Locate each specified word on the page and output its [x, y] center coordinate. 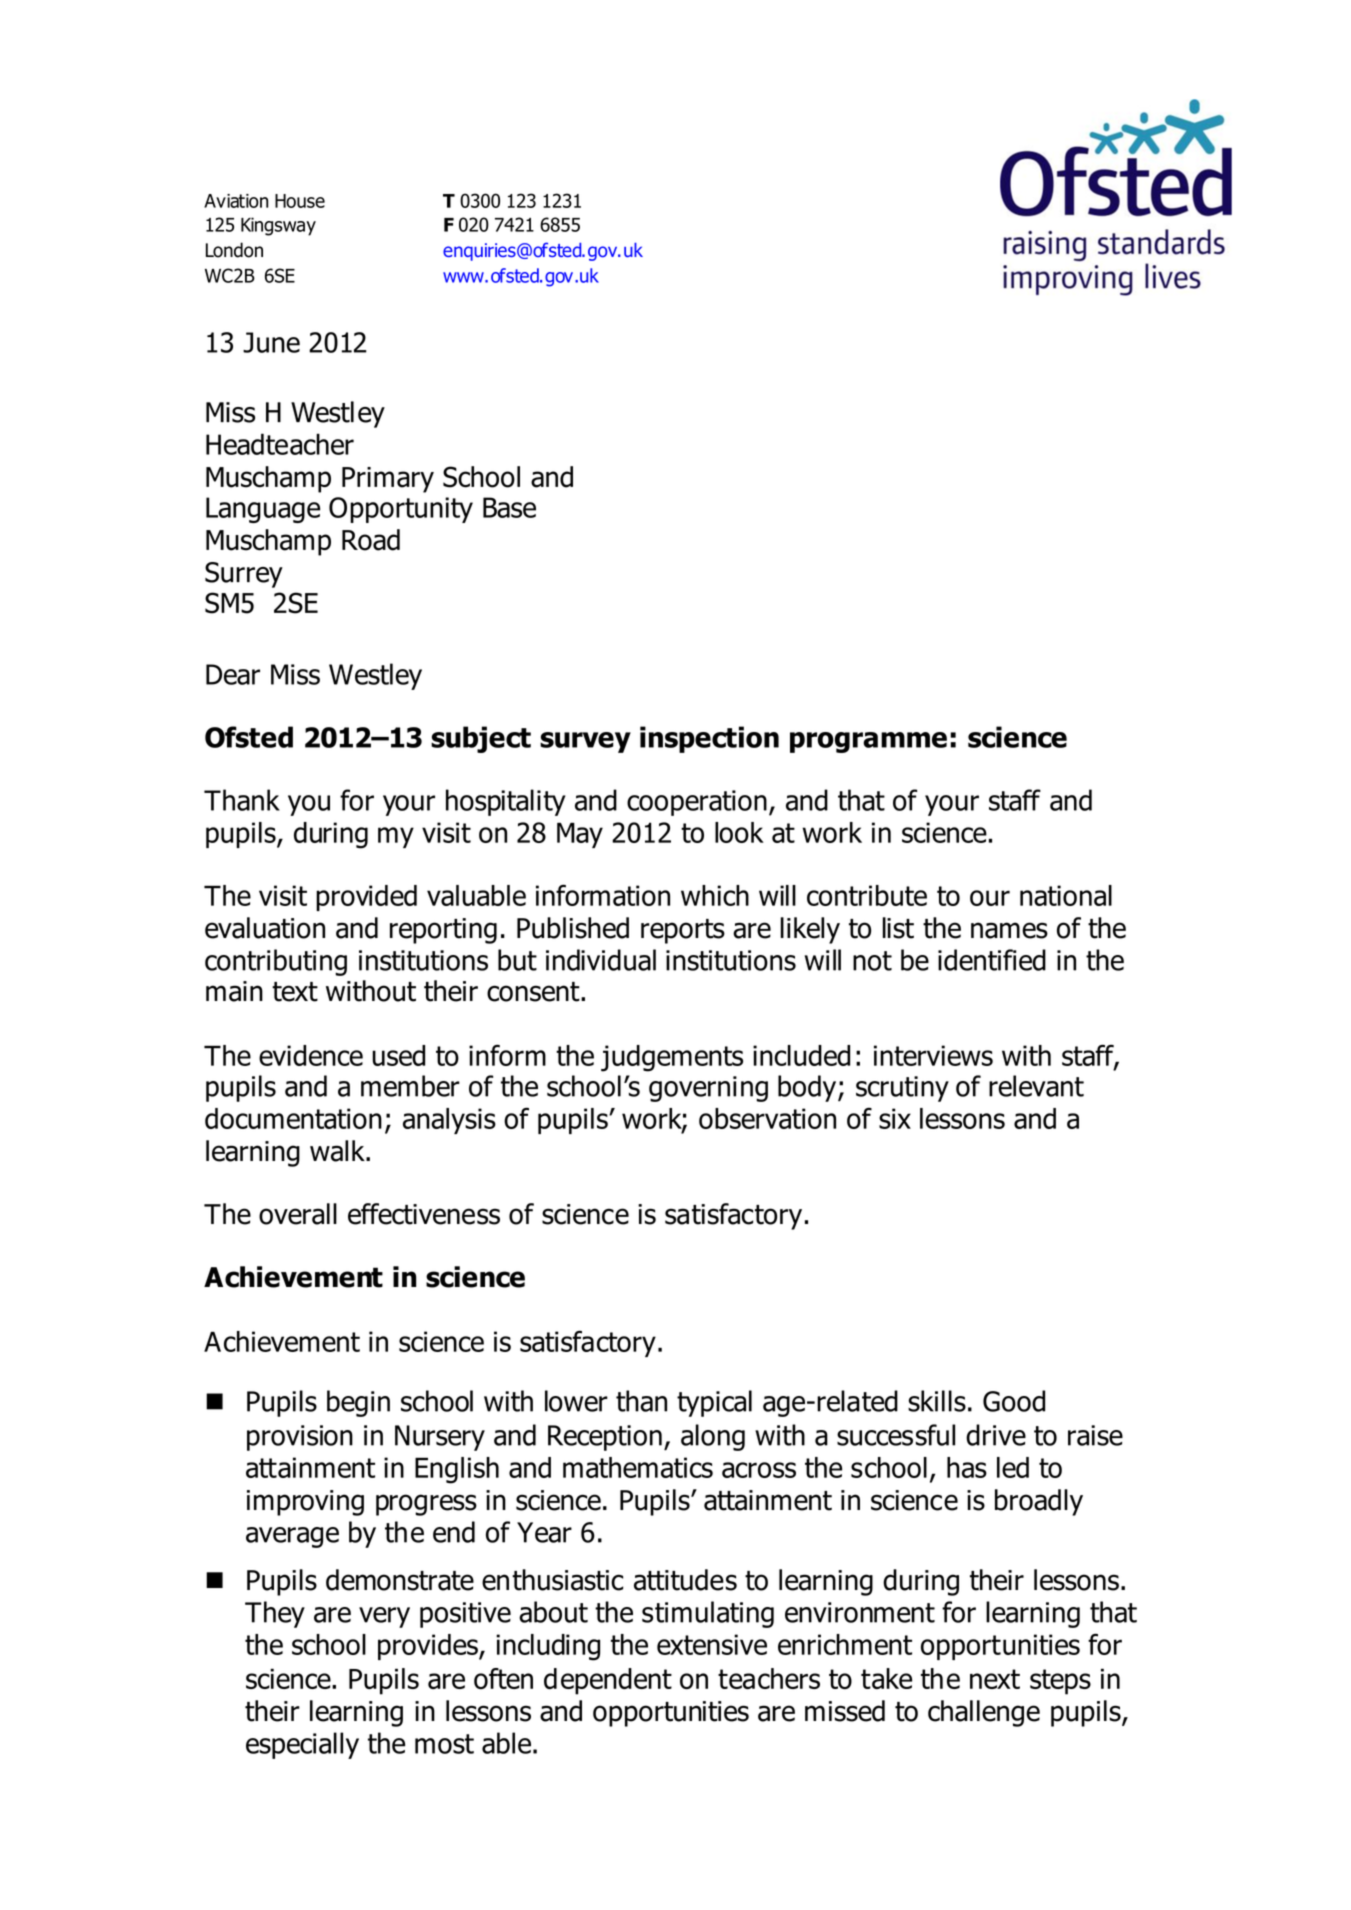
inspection [709, 739]
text [295, 992]
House [300, 201]
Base [509, 507]
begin [358, 1403]
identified [992, 960]
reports [683, 931]
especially [302, 1745]
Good [1014, 1401]
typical [714, 1403]
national [1066, 895]
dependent [608, 1681]
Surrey [244, 575]
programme [868, 742]
